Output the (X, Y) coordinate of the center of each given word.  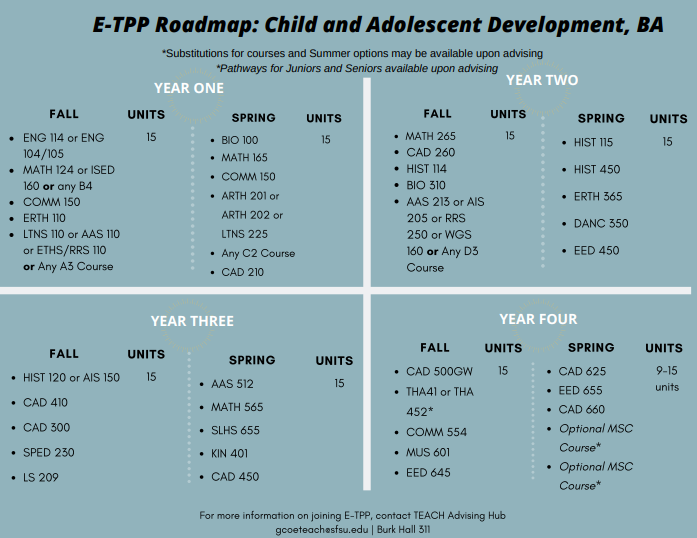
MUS (418, 452)
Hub (497, 515)
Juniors (303, 68)
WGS (458, 234)
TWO (562, 80)
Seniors (363, 68)
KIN (219, 453)
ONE (208, 88)
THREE (211, 321)
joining (326, 517)
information (268, 515)
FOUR (558, 319)
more (228, 516)
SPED (37, 452)
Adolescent (423, 24)
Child (291, 24)
